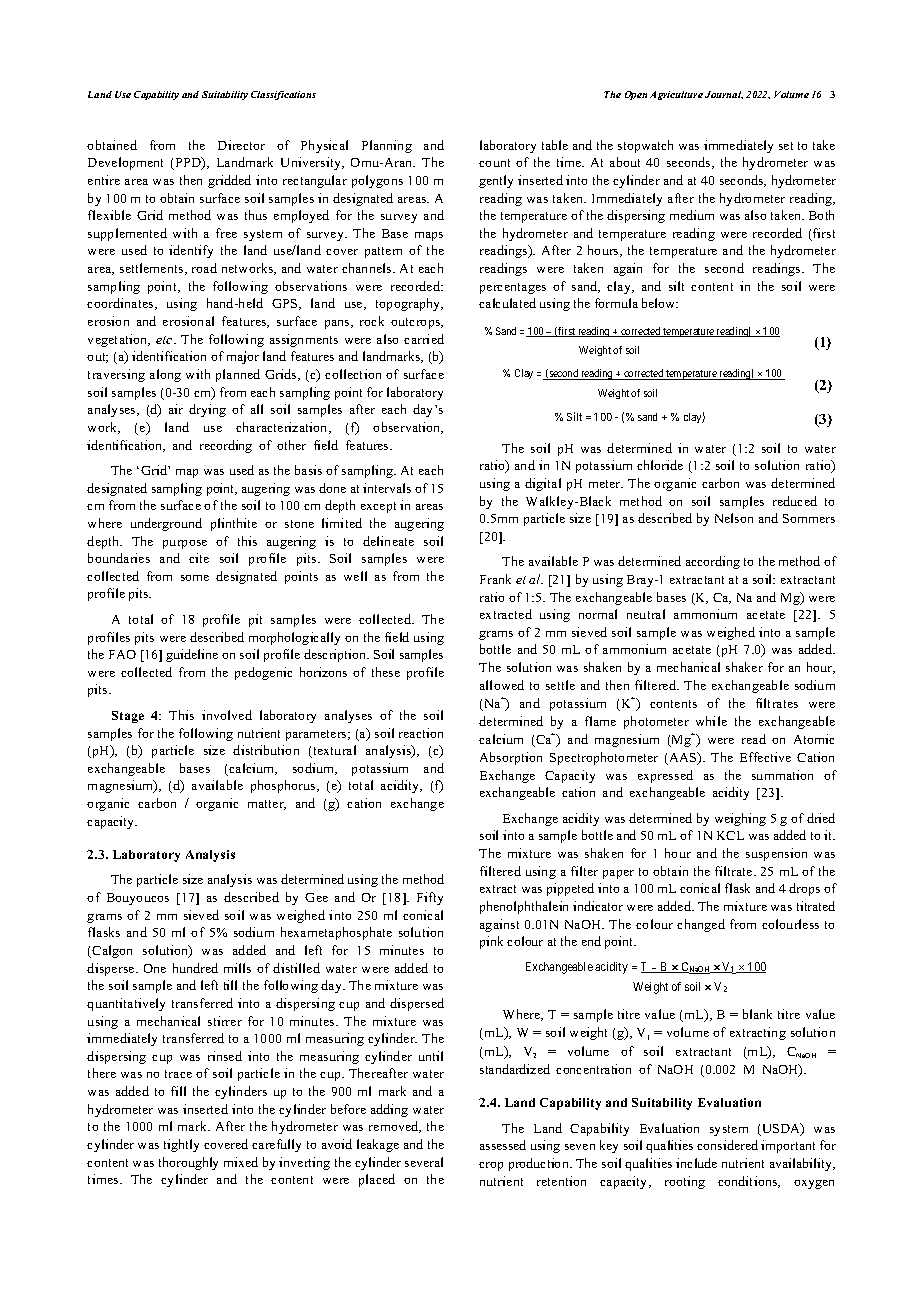  Describe the element at coordinates (165, 340) in the screenshot. I see `etc` at that location.
